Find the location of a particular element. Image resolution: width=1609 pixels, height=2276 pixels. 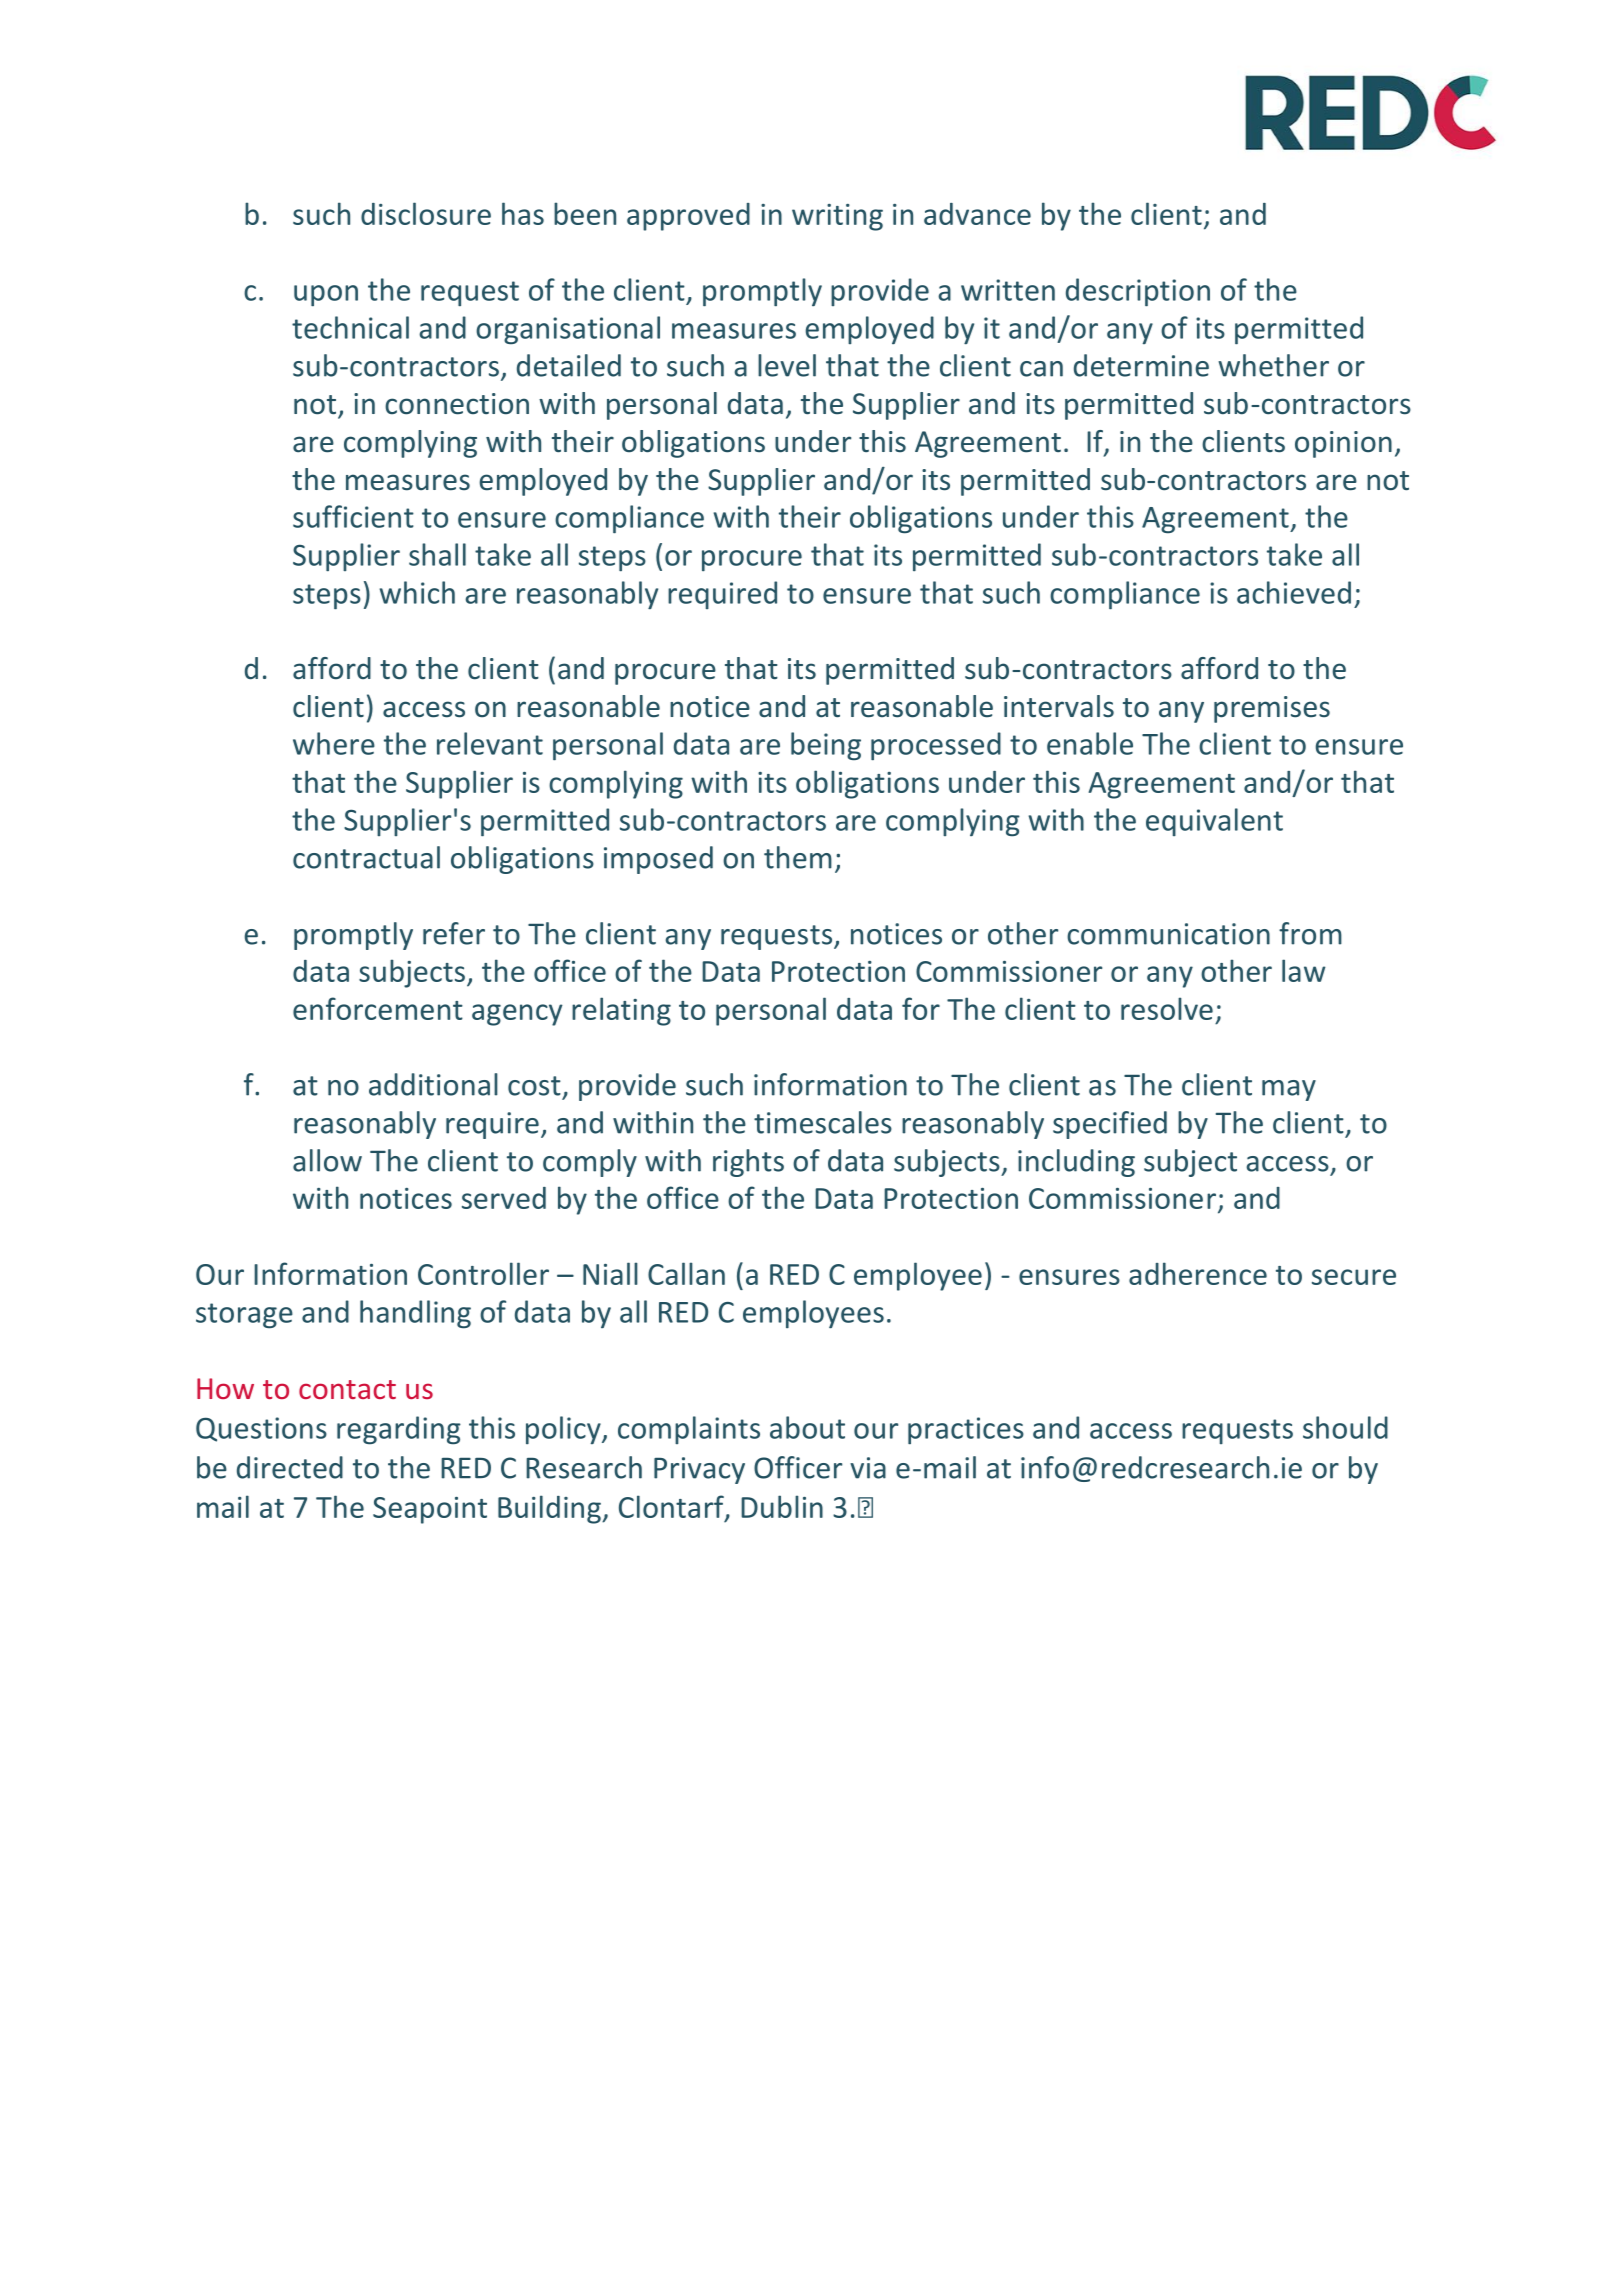

sufficient is located at coordinates (353, 516).
